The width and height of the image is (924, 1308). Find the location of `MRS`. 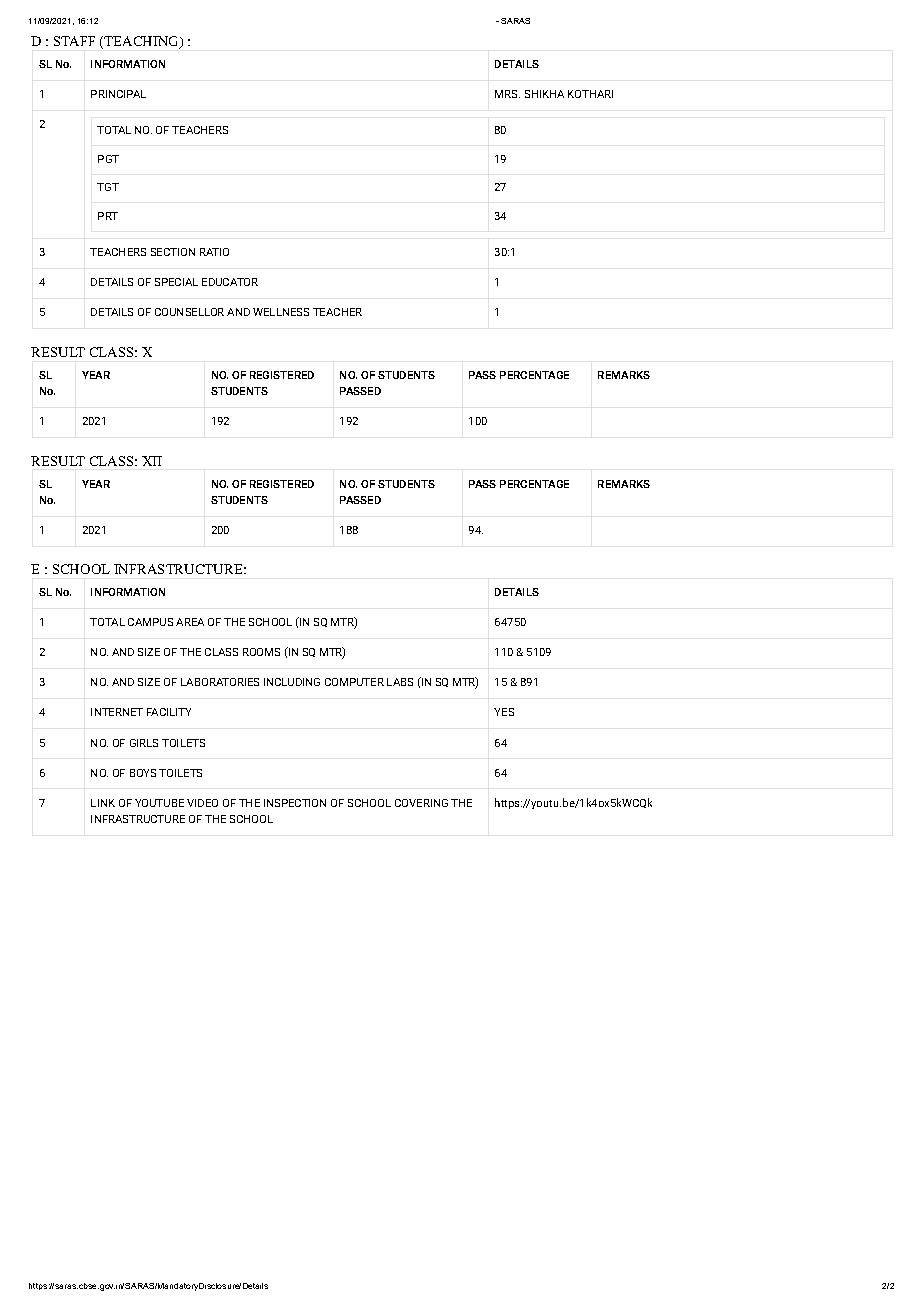

MRS is located at coordinates (507, 94).
